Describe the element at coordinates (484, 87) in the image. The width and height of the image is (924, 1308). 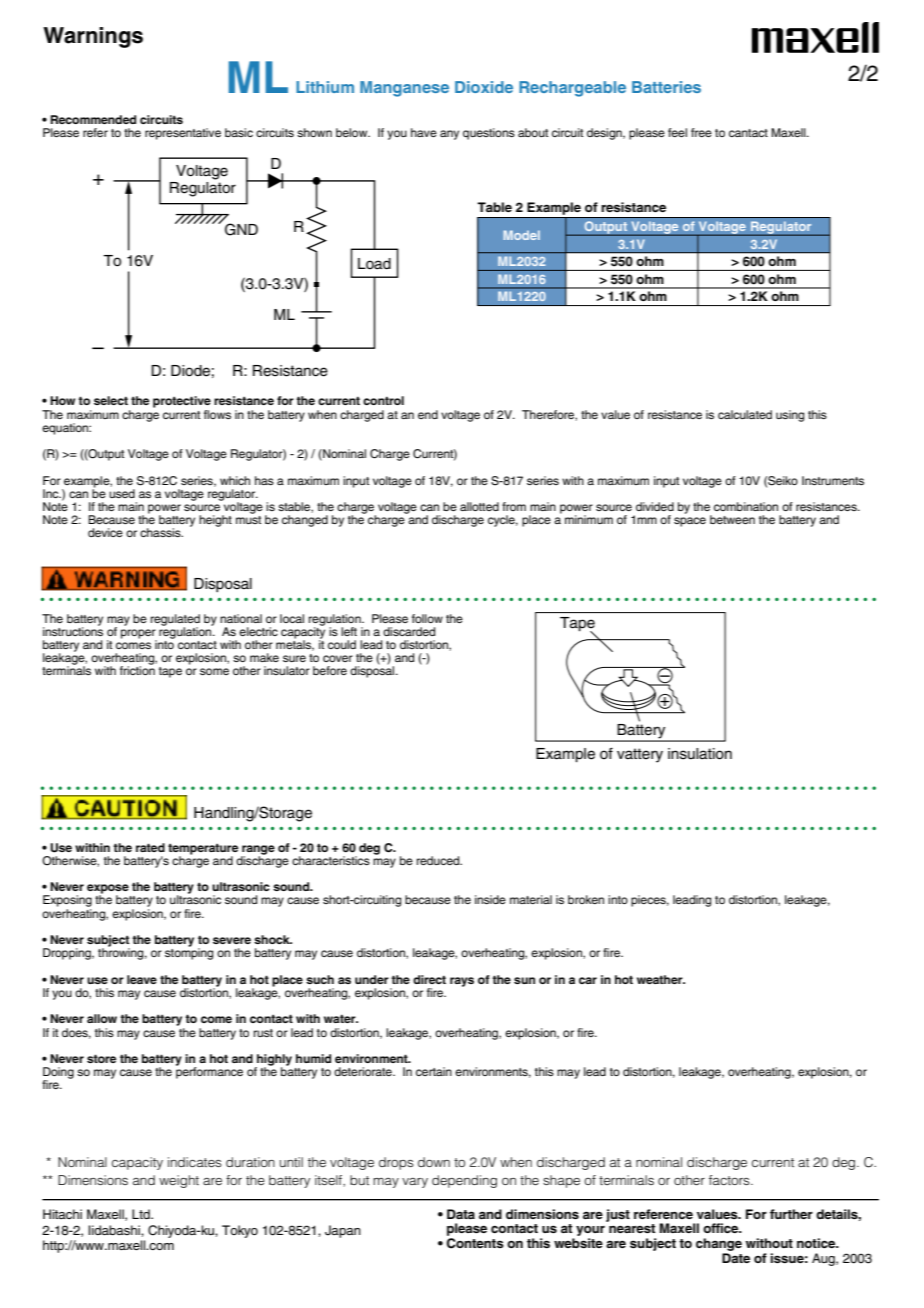
I see `Dioxide` at that location.
